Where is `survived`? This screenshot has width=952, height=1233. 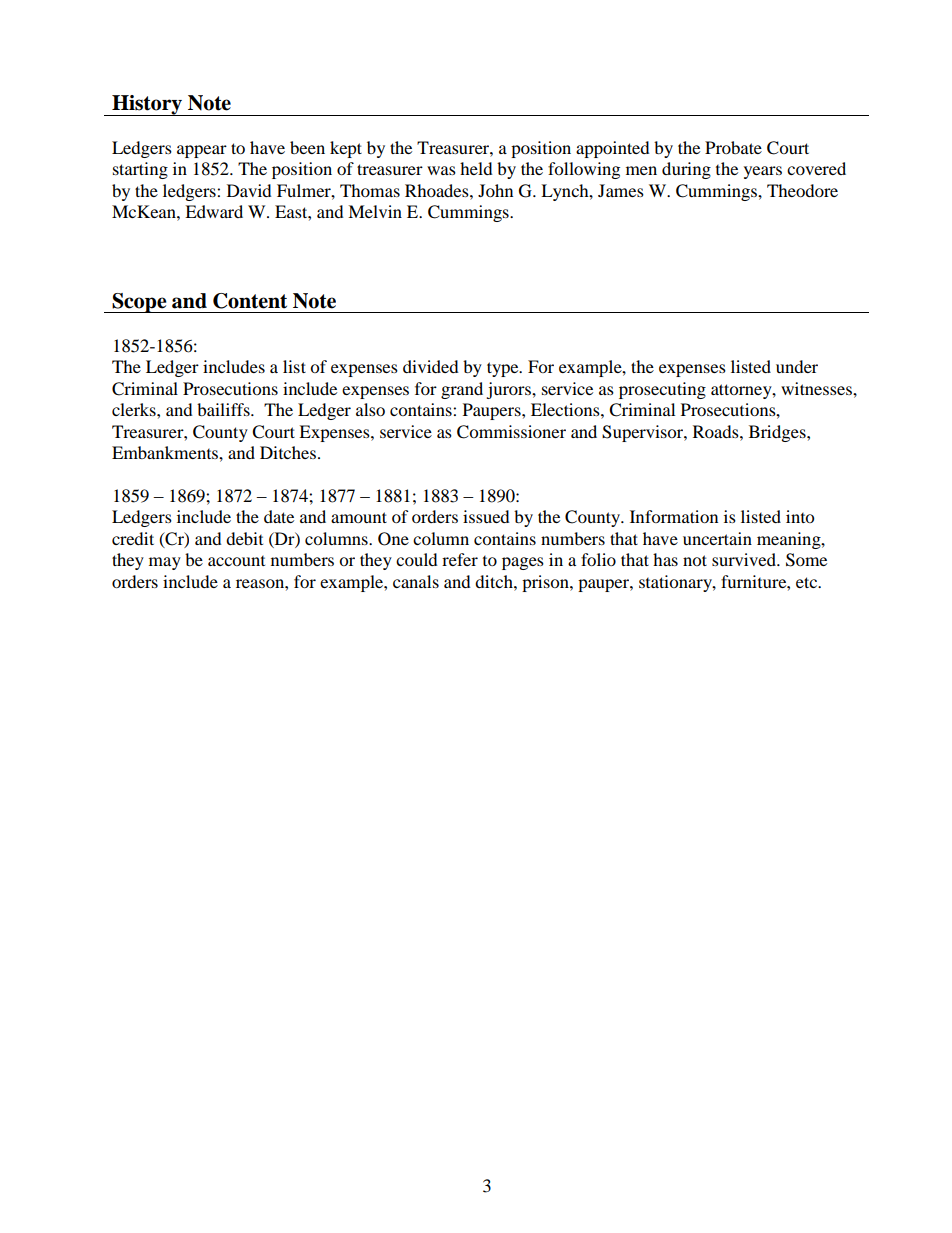 survived is located at coordinates (745, 559).
